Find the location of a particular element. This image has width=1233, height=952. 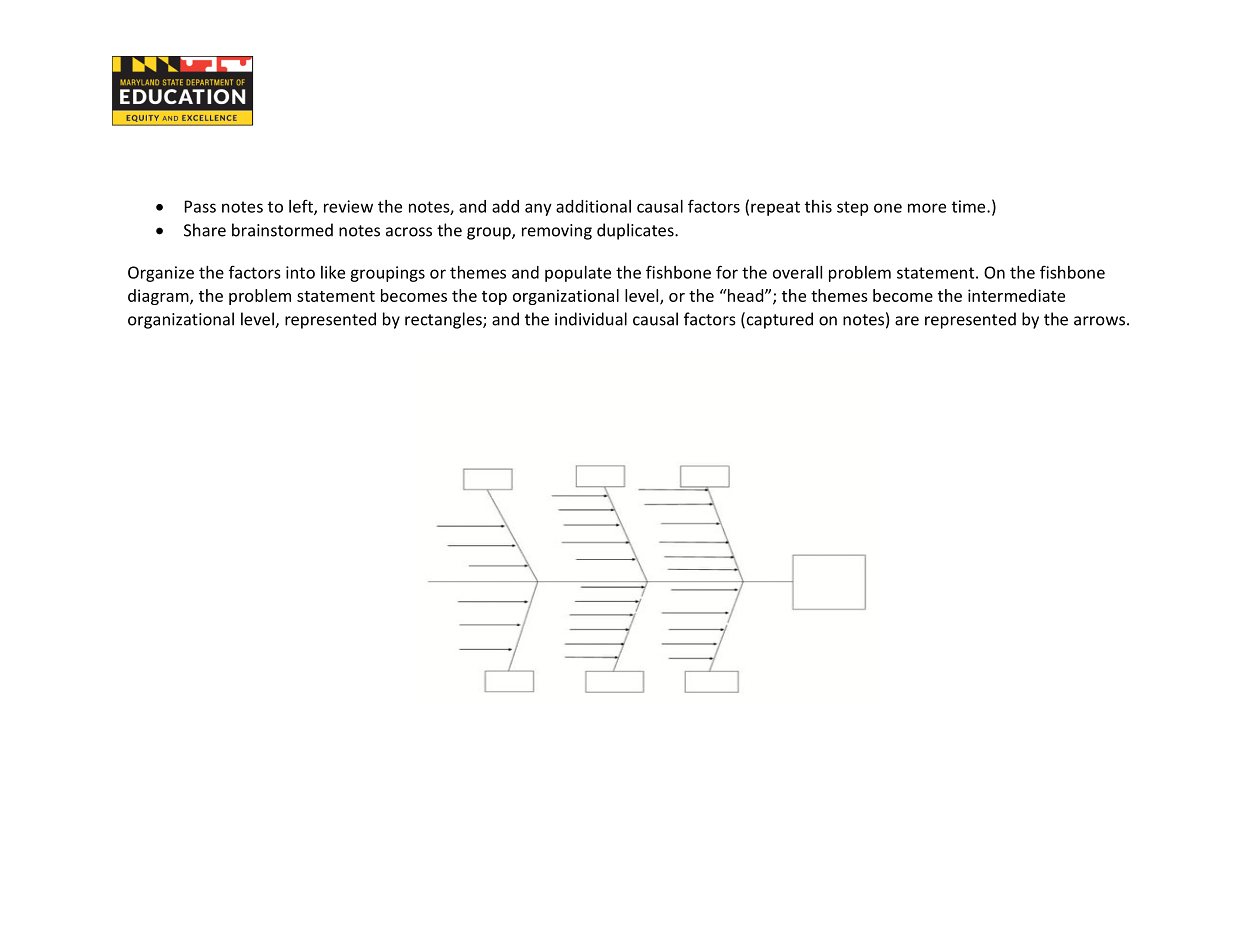

into is located at coordinates (300, 272).
